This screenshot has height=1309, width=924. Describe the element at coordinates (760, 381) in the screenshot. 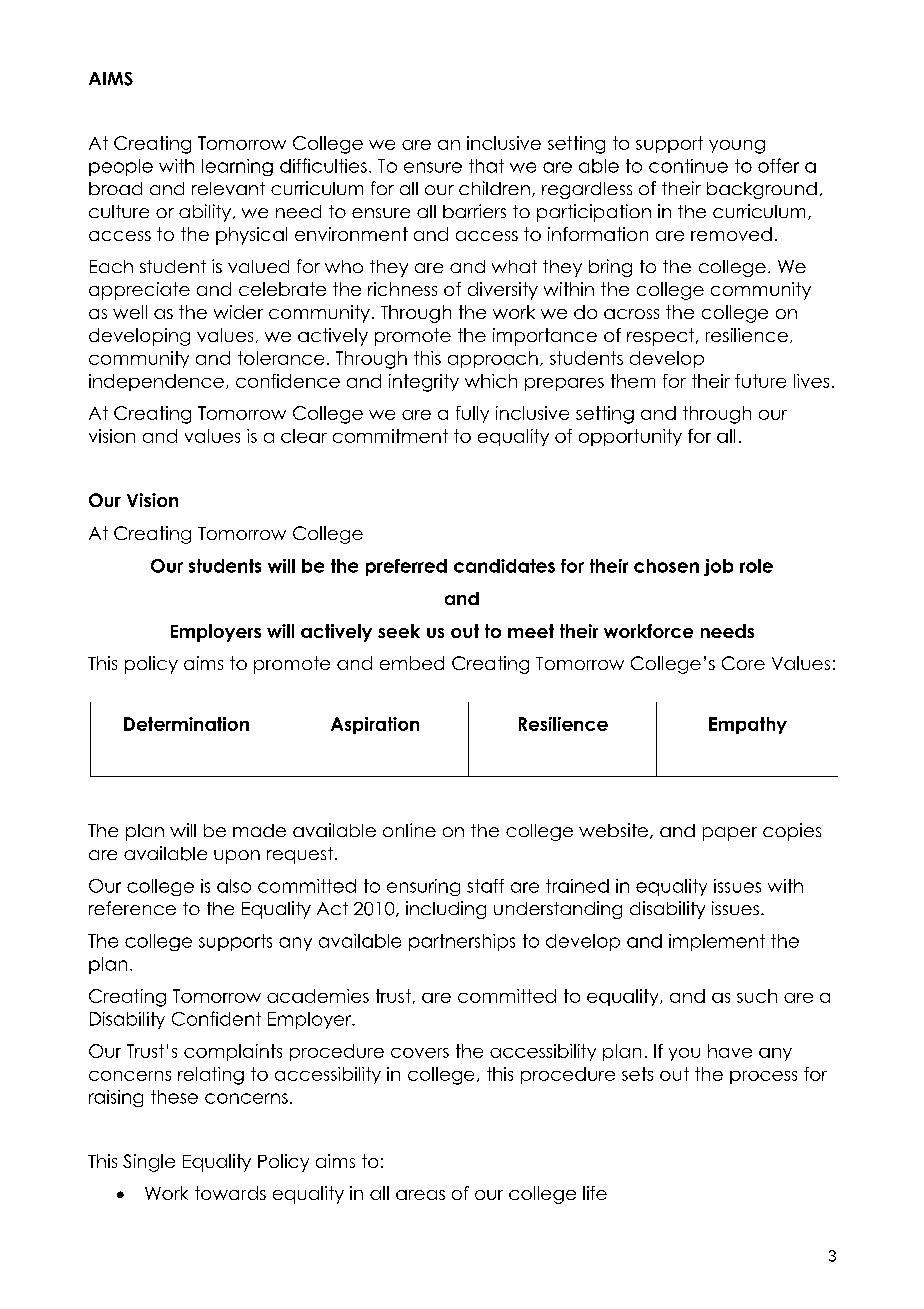

I see `future` at that location.
